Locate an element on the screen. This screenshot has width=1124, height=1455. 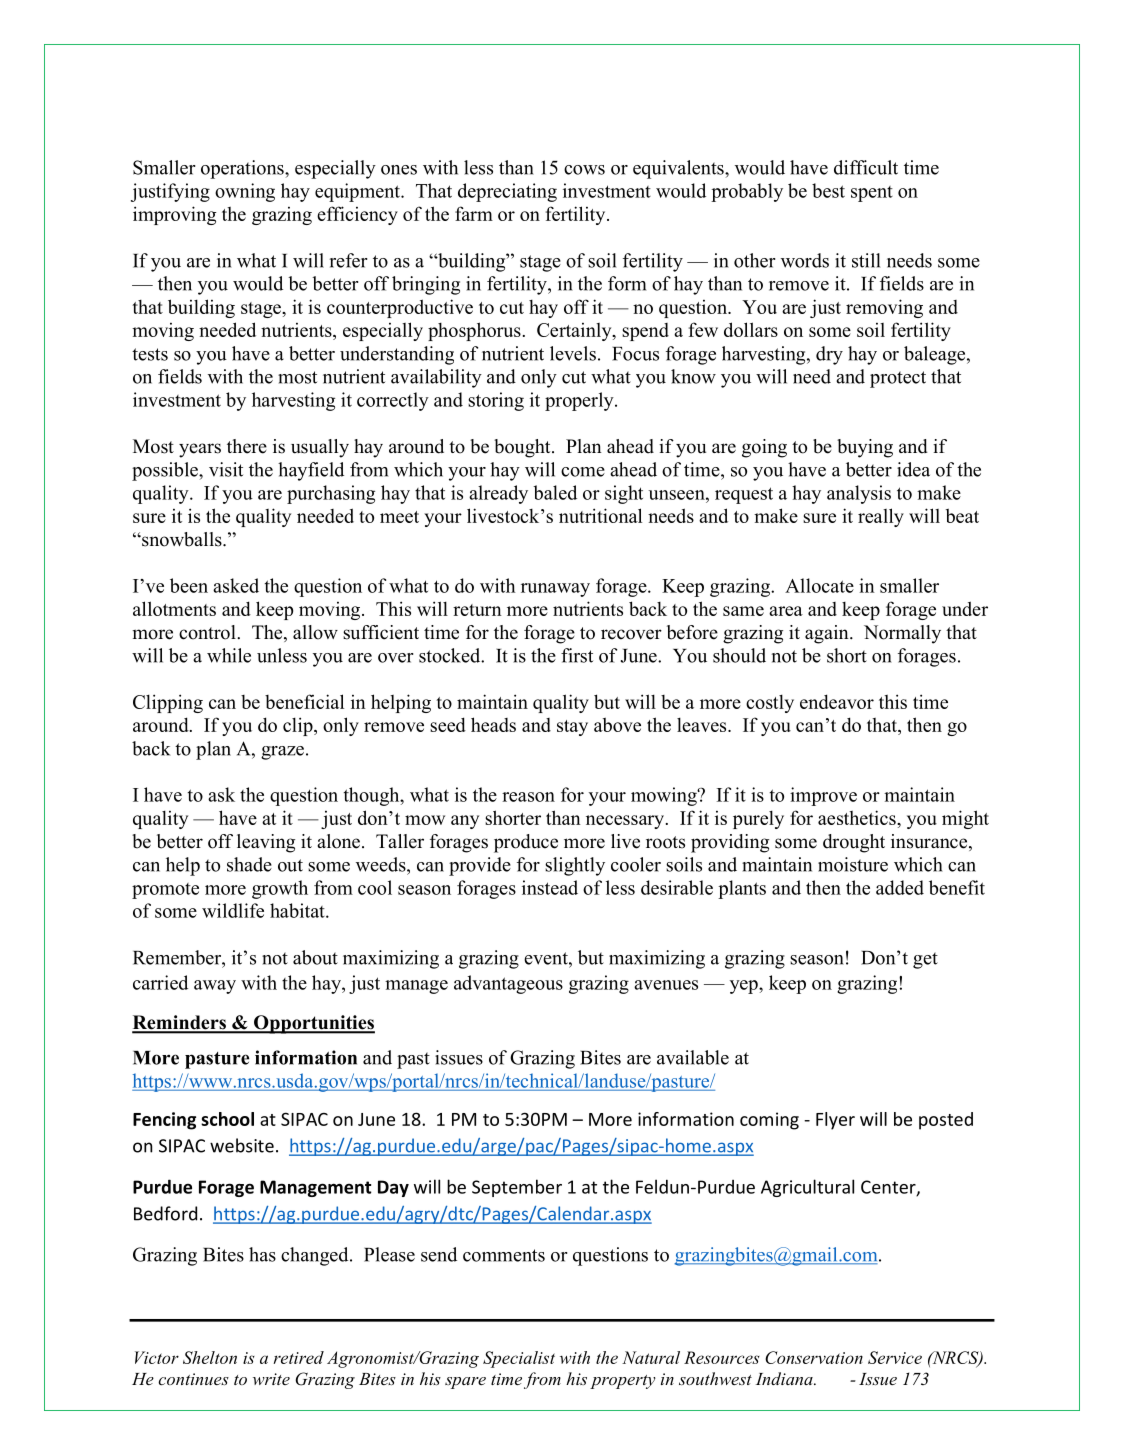
Service is located at coordinates (895, 1357).
